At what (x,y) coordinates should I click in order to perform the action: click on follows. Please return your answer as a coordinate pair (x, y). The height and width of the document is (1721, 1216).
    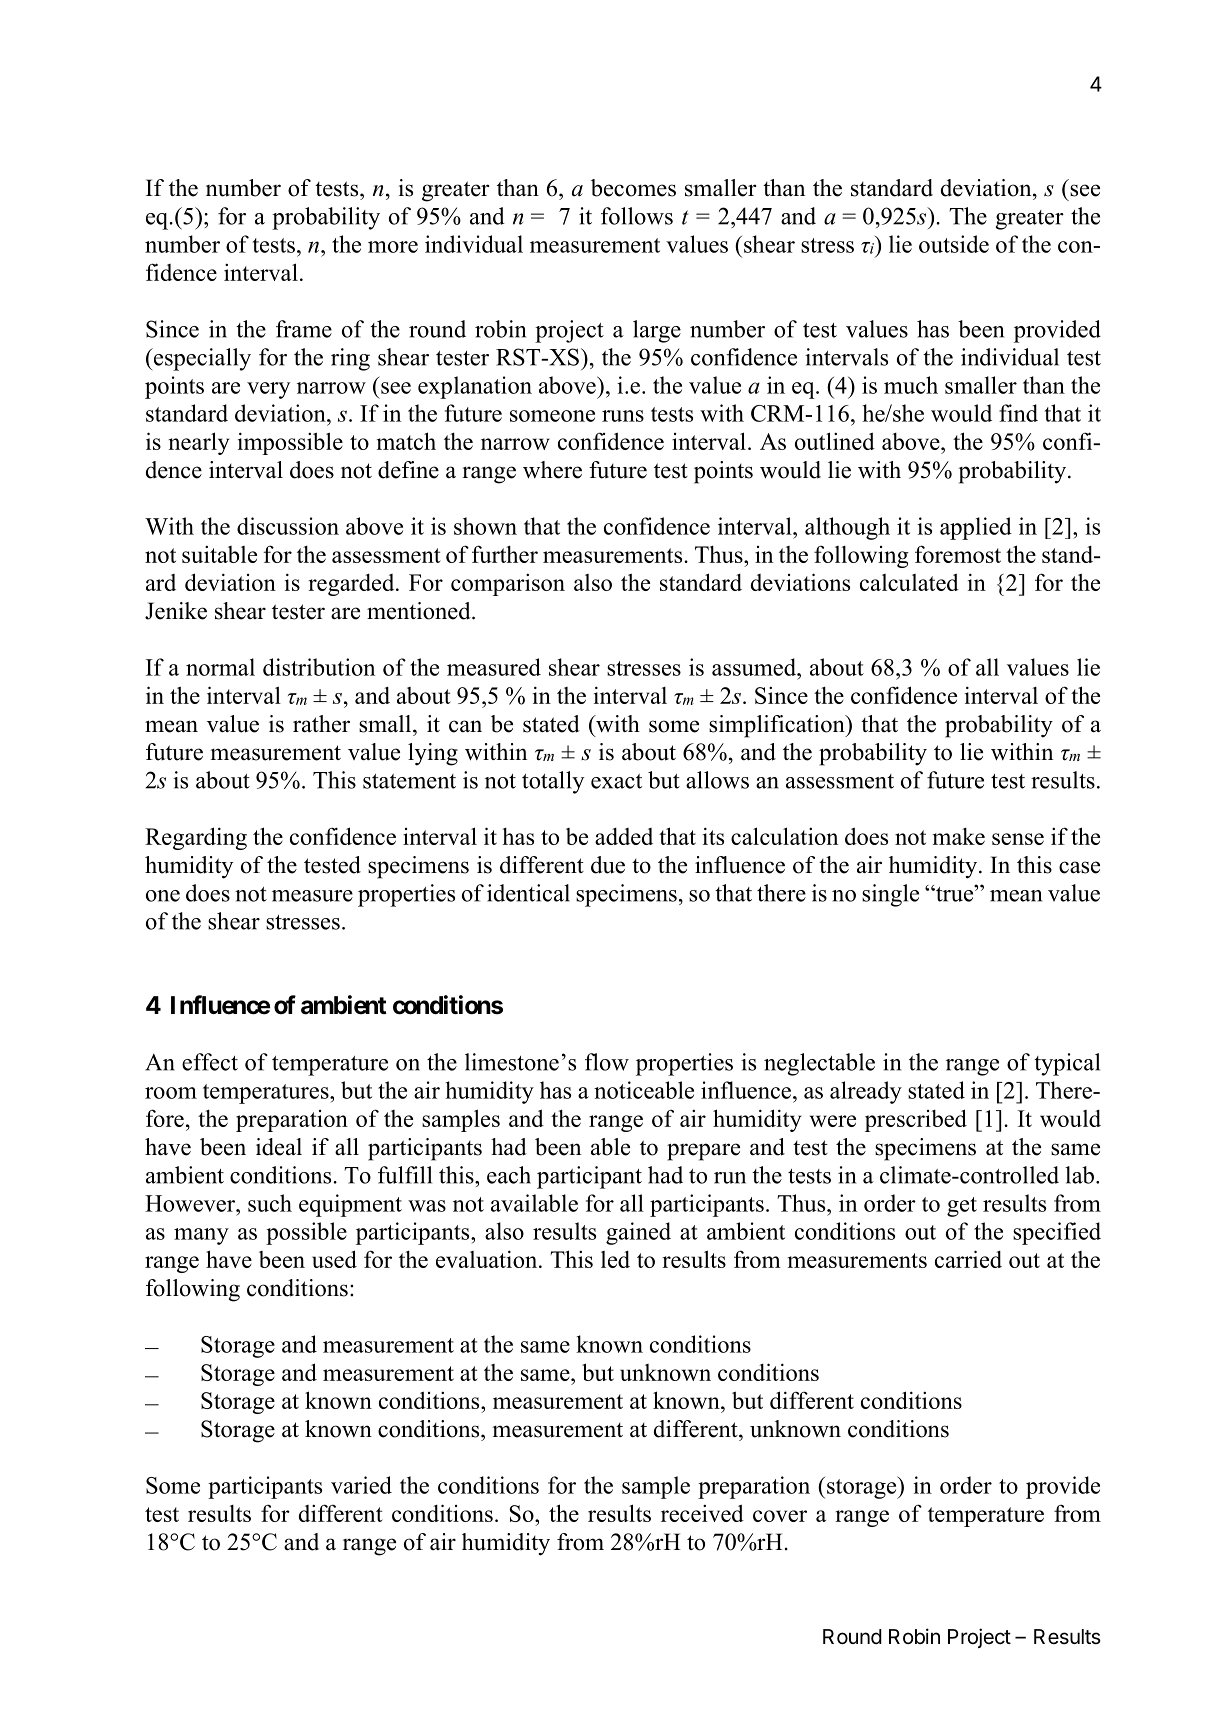
    Looking at the image, I should click on (637, 216).
